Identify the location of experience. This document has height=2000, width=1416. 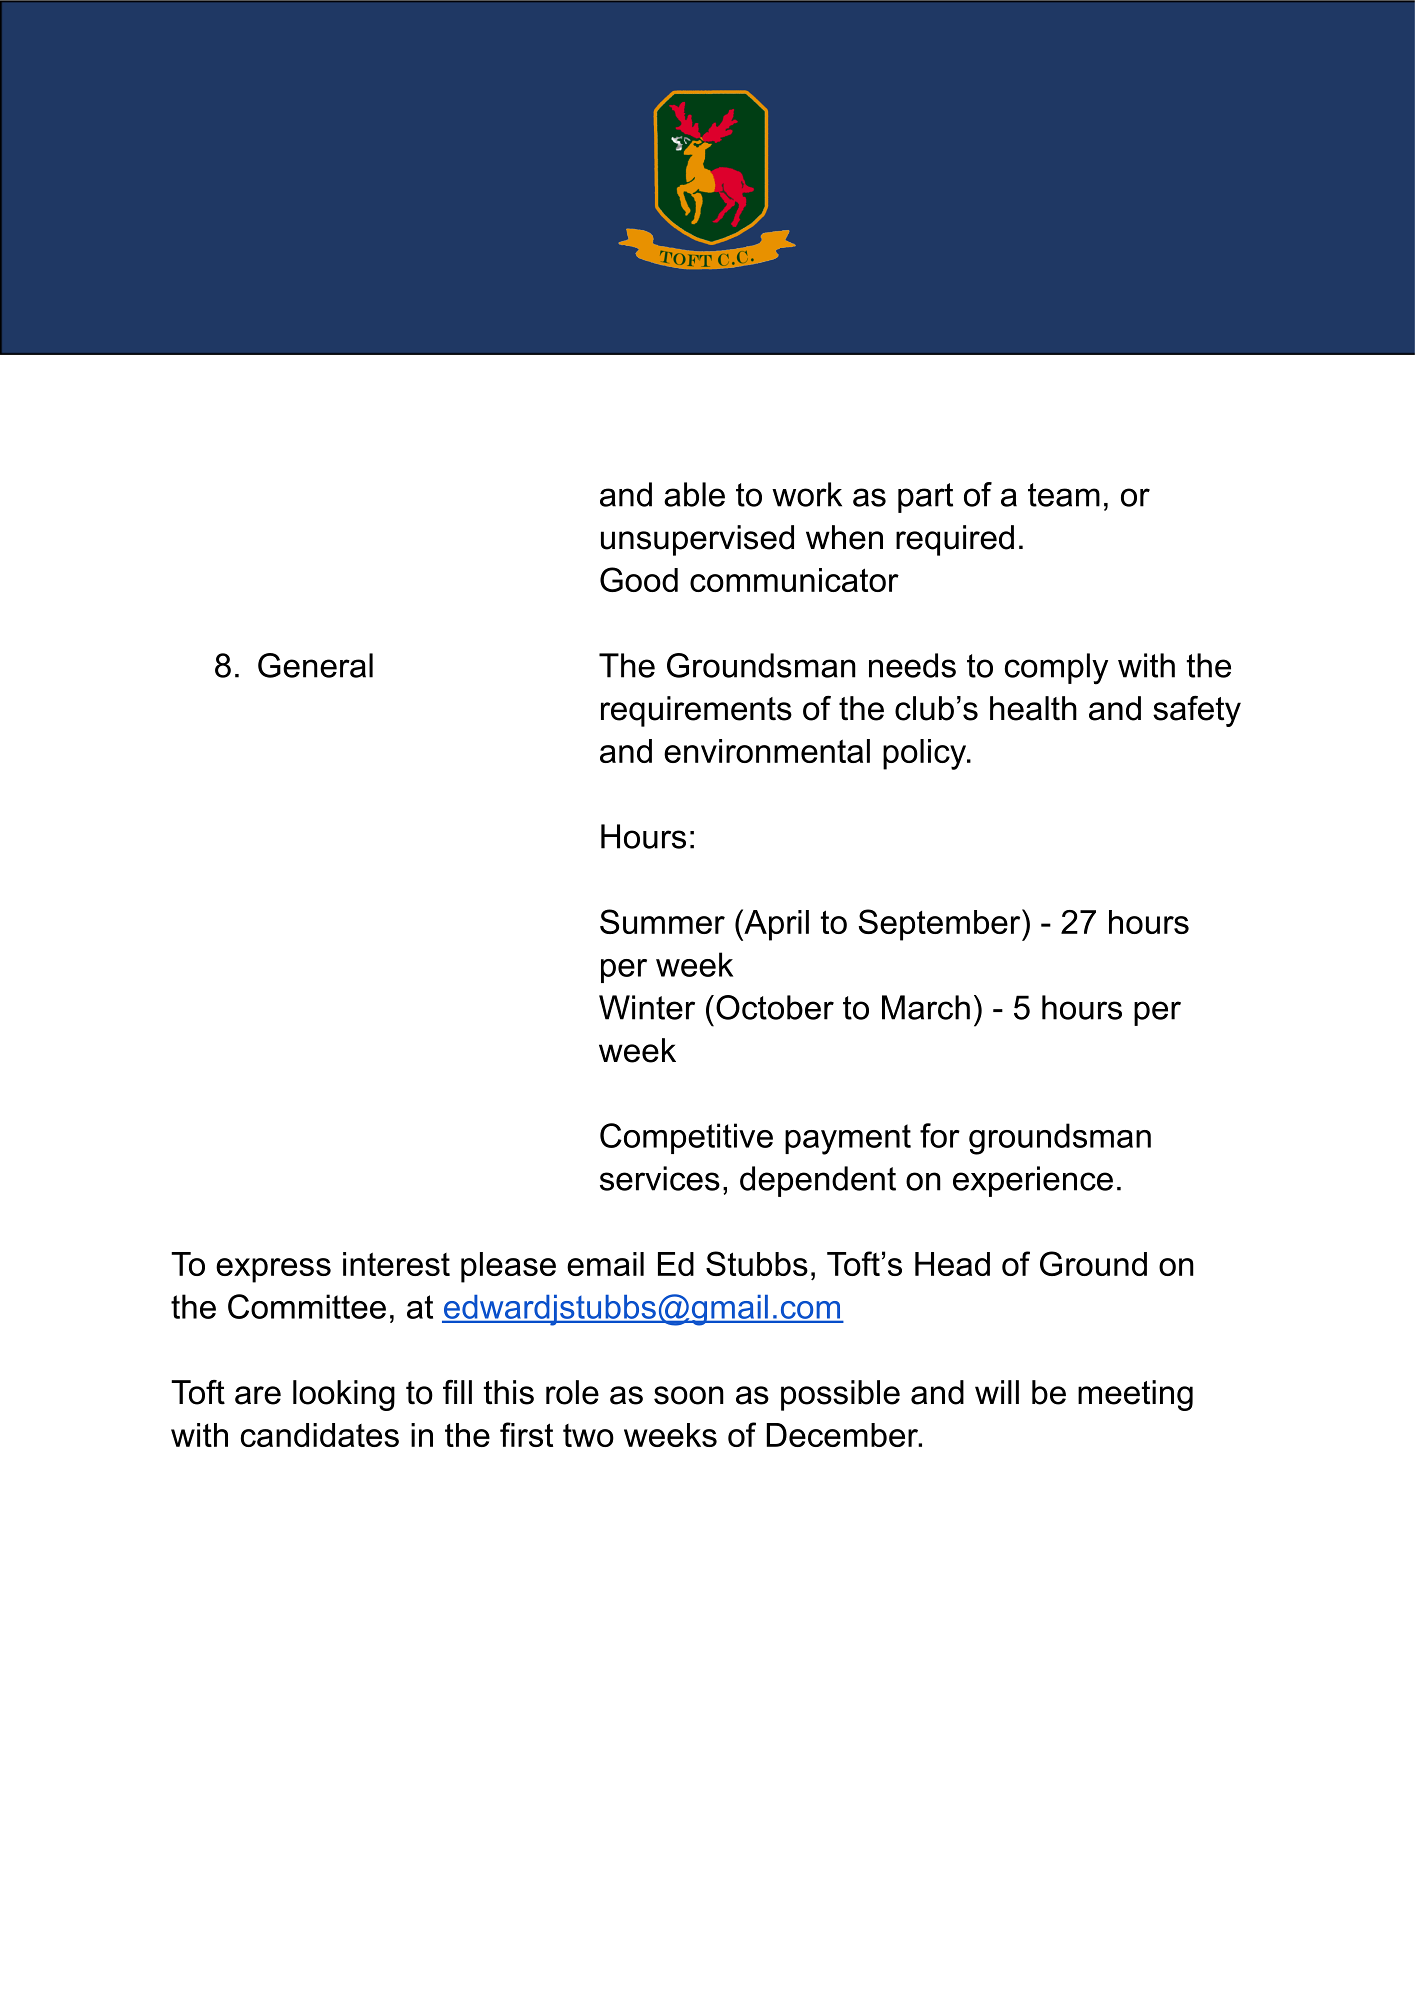
(1033, 1181).
